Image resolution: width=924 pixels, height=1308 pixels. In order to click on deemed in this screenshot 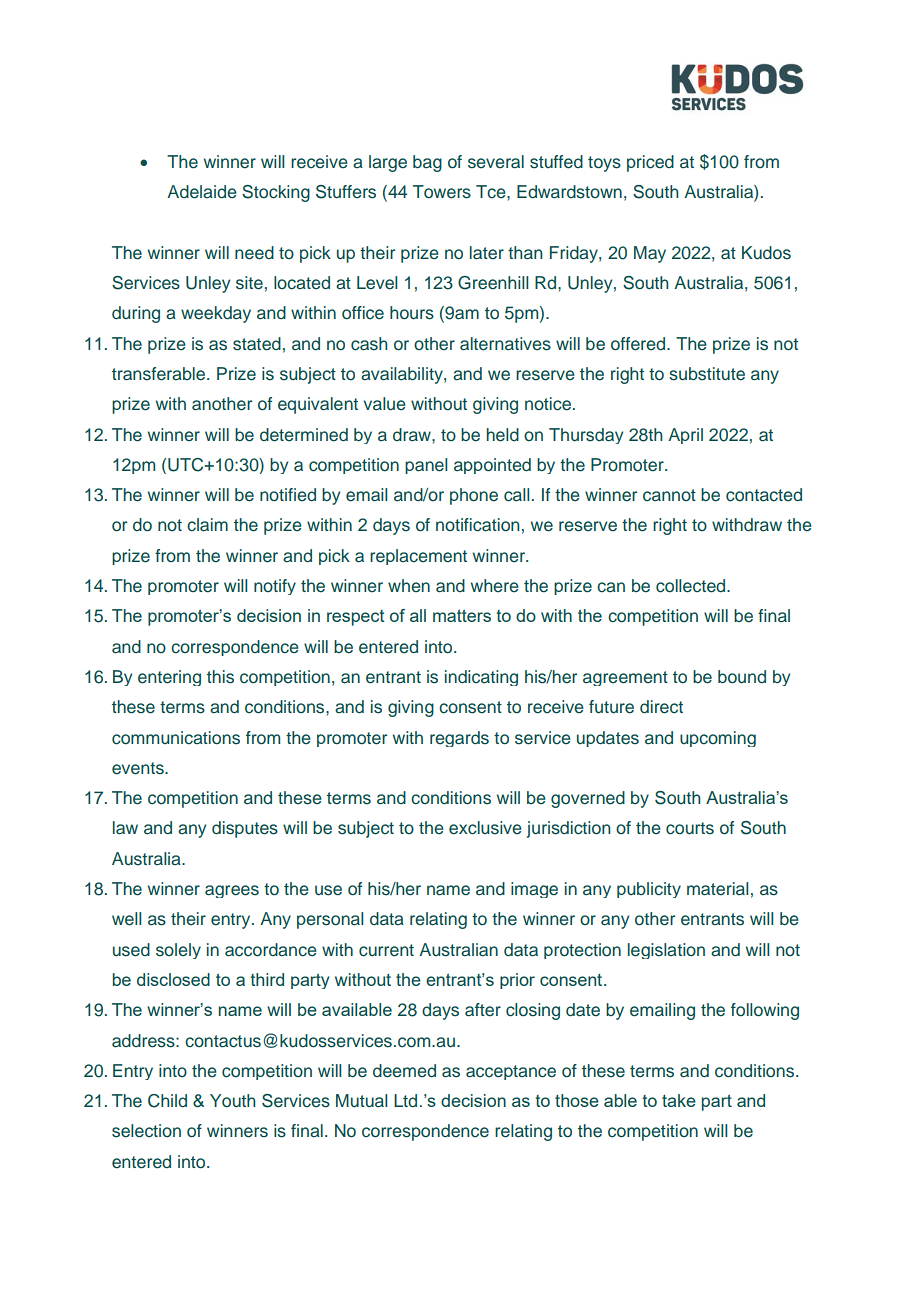, I will do `click(404, 1071)`.
